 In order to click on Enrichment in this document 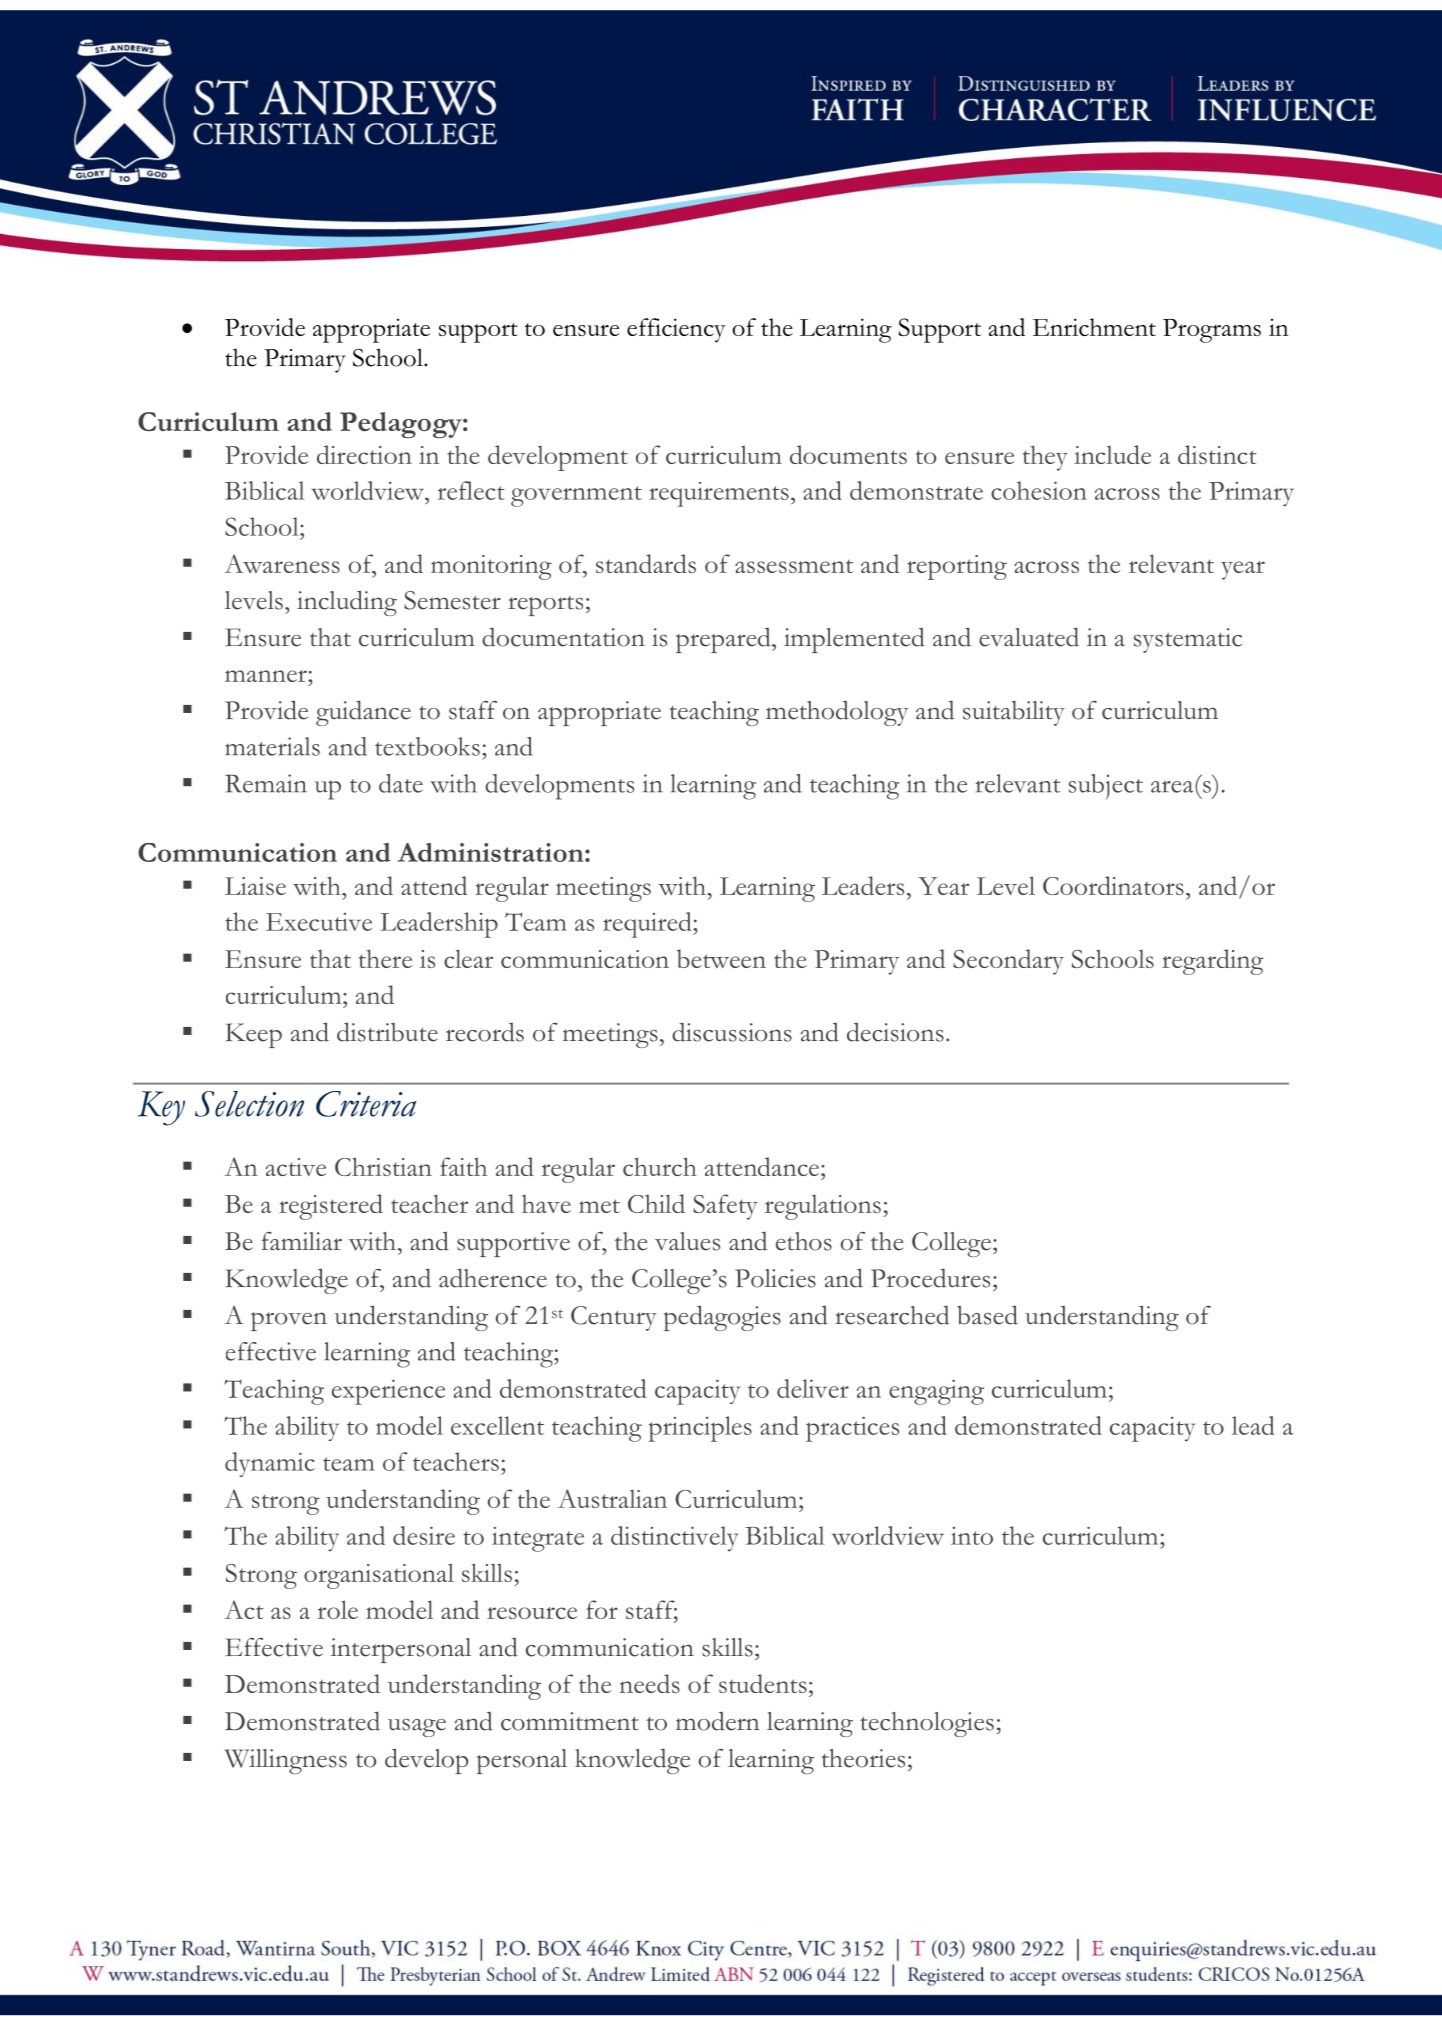, I will do `click(1094, 327)`.
